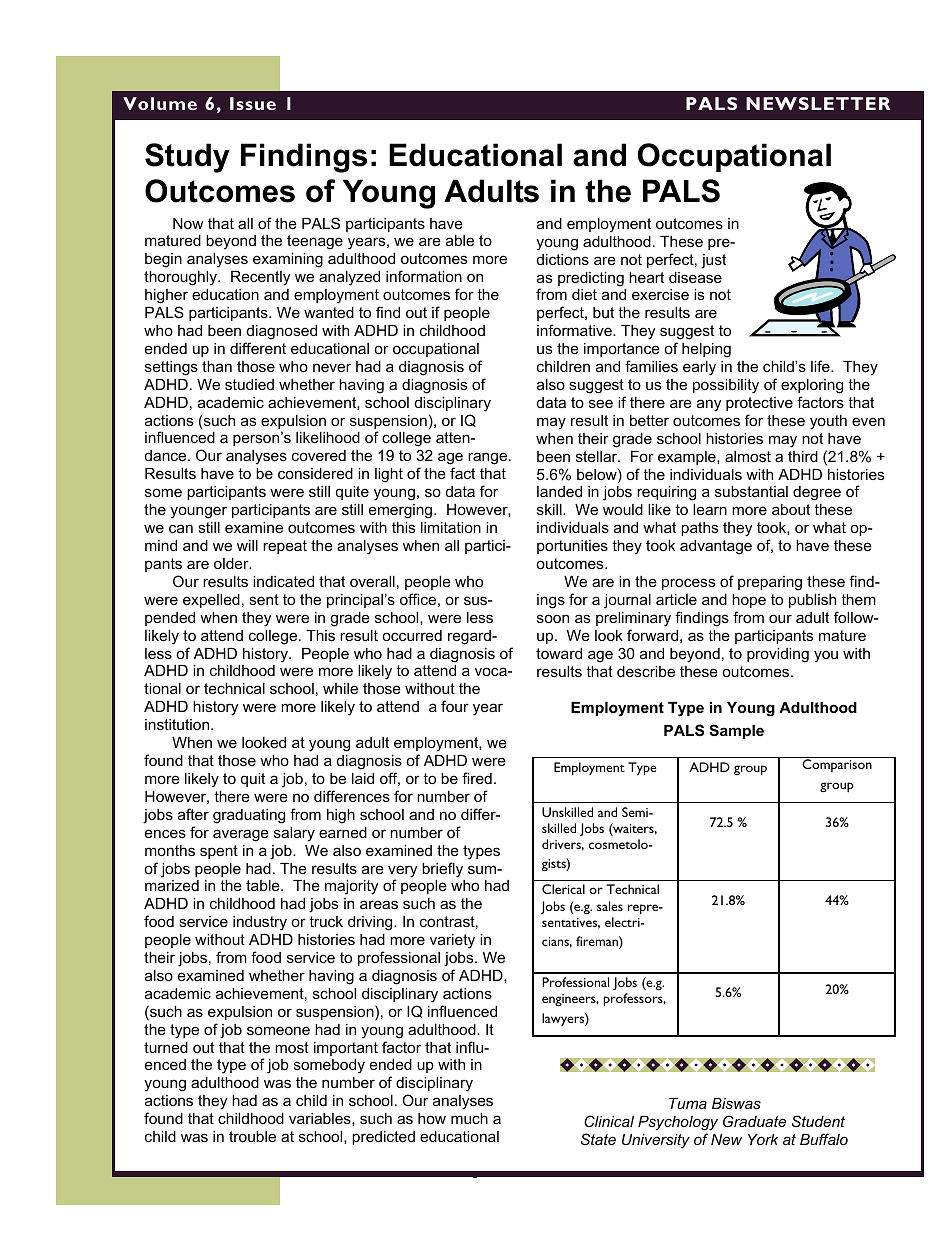 This screenshot has height=1233, width=952. What do you see at coordinates (253, 103) in the screenshot?
I see `Issue` at bounding box center [253, 103].
